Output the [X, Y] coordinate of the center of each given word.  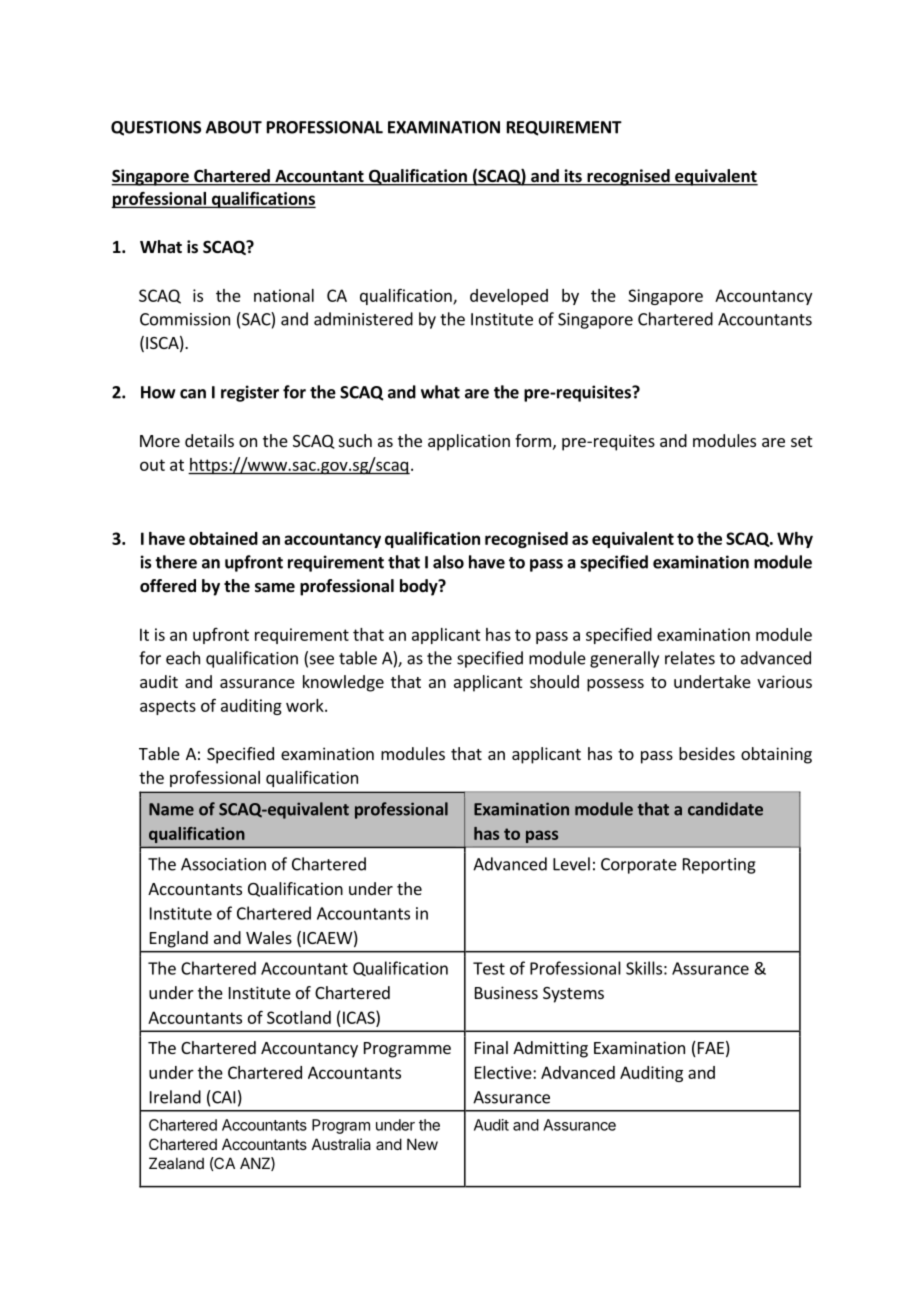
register [250, 393]
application [469, 442]
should [554, 681]
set [801, 441]
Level [571, 864]
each [183, 658]
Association [223, 864]
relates [690, 658]
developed [509, 297]
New [422, 1144]
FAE [709, 1049]
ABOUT [234, 127]
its [573, 177]
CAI [222, 1097]
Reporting [719, 866]
